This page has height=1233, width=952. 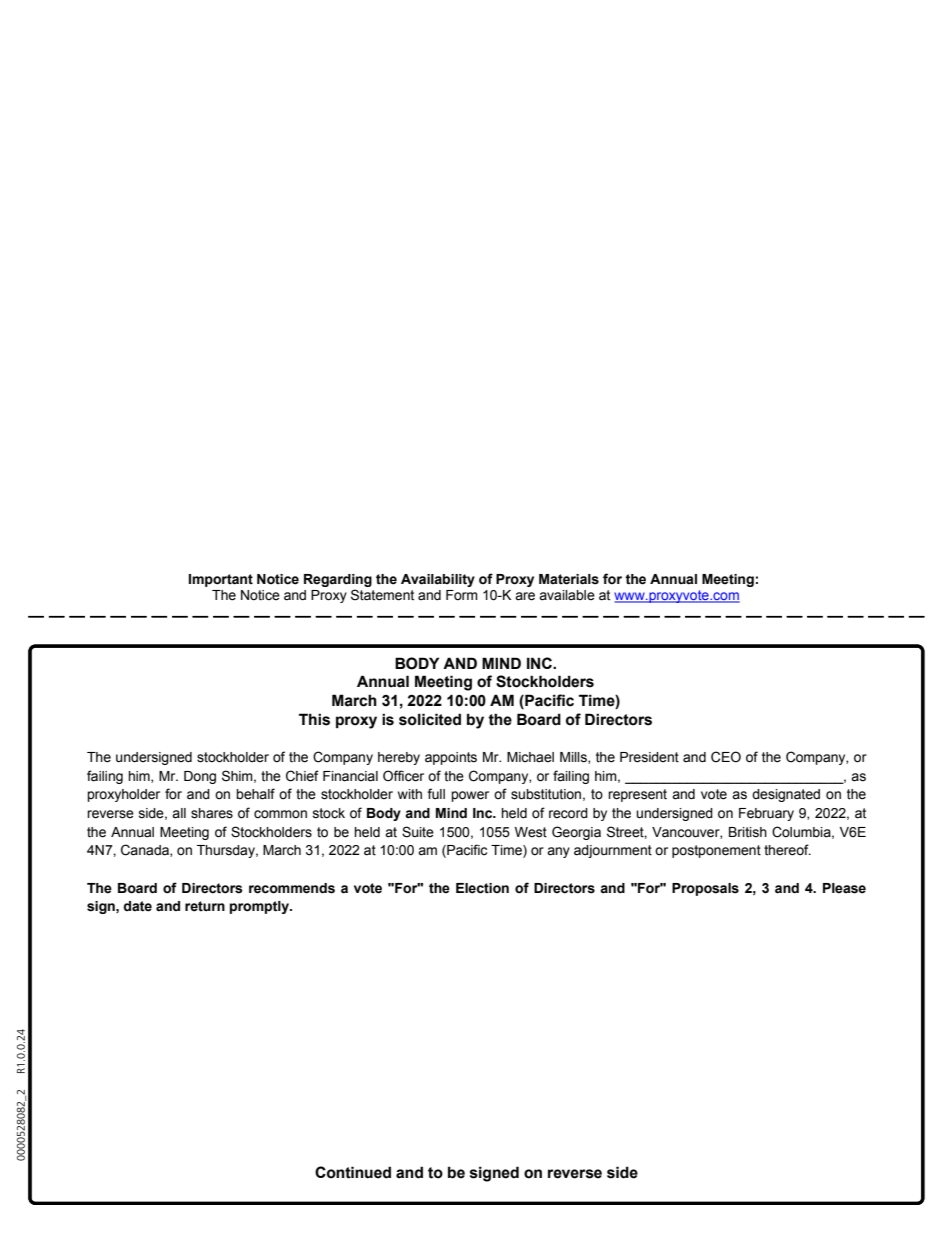 What do you see at coordinates (260, 907) in the page?
I see `promptly` at bounding box center [260, 907].
